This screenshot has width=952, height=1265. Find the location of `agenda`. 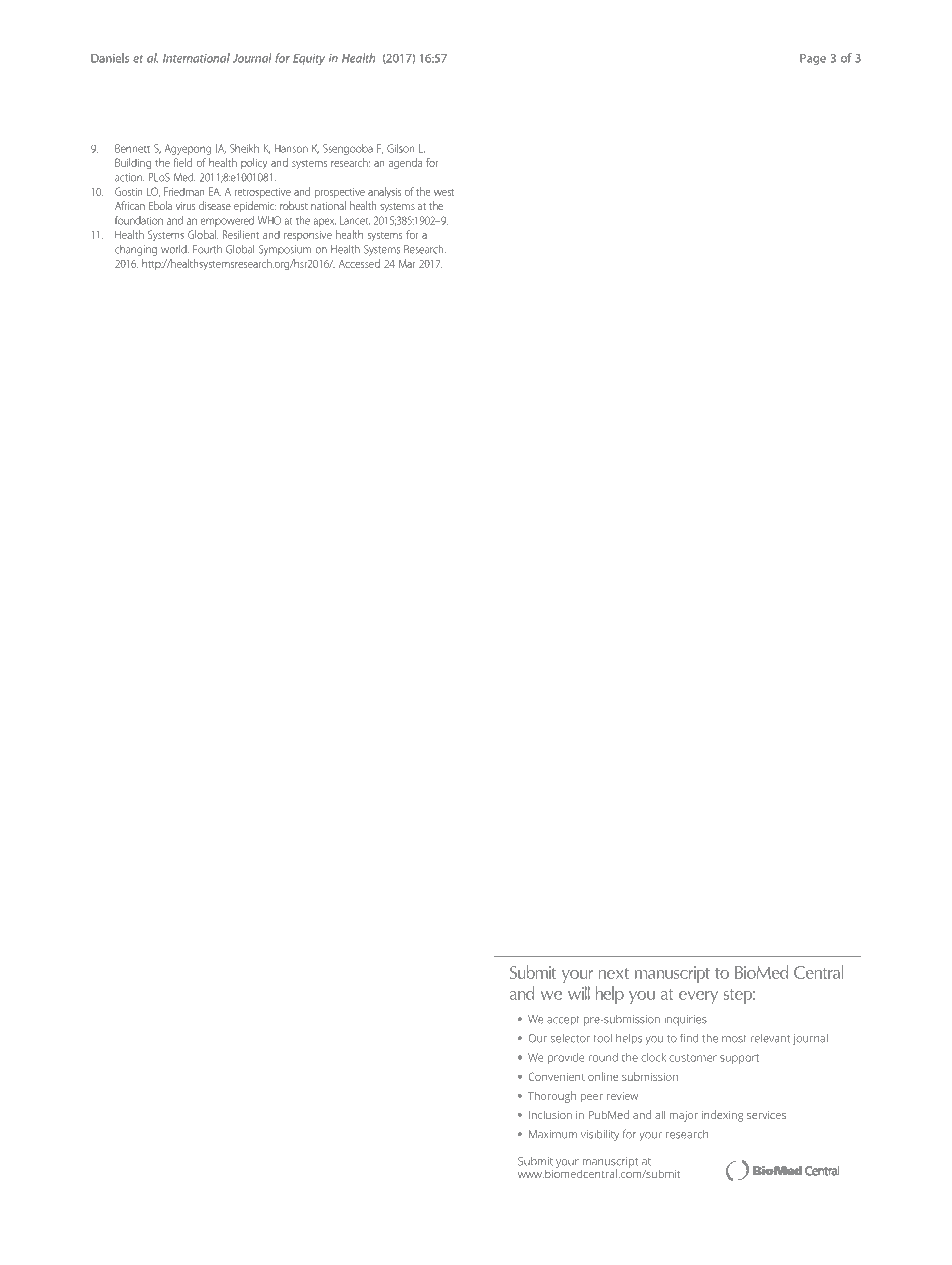

agenda is located at coordinates (405, 164).
